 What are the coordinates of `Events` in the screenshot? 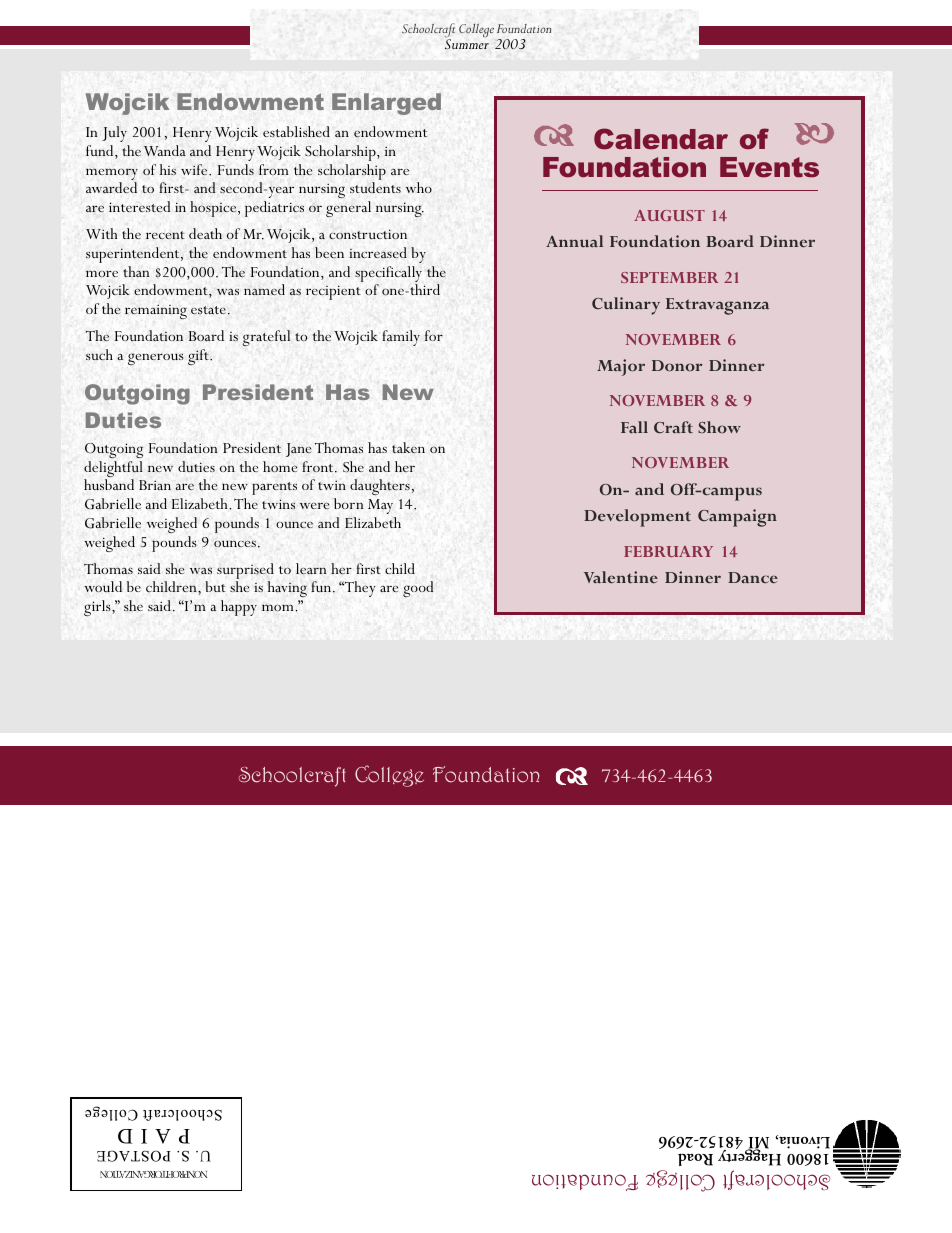 It's located at (769, 167).
